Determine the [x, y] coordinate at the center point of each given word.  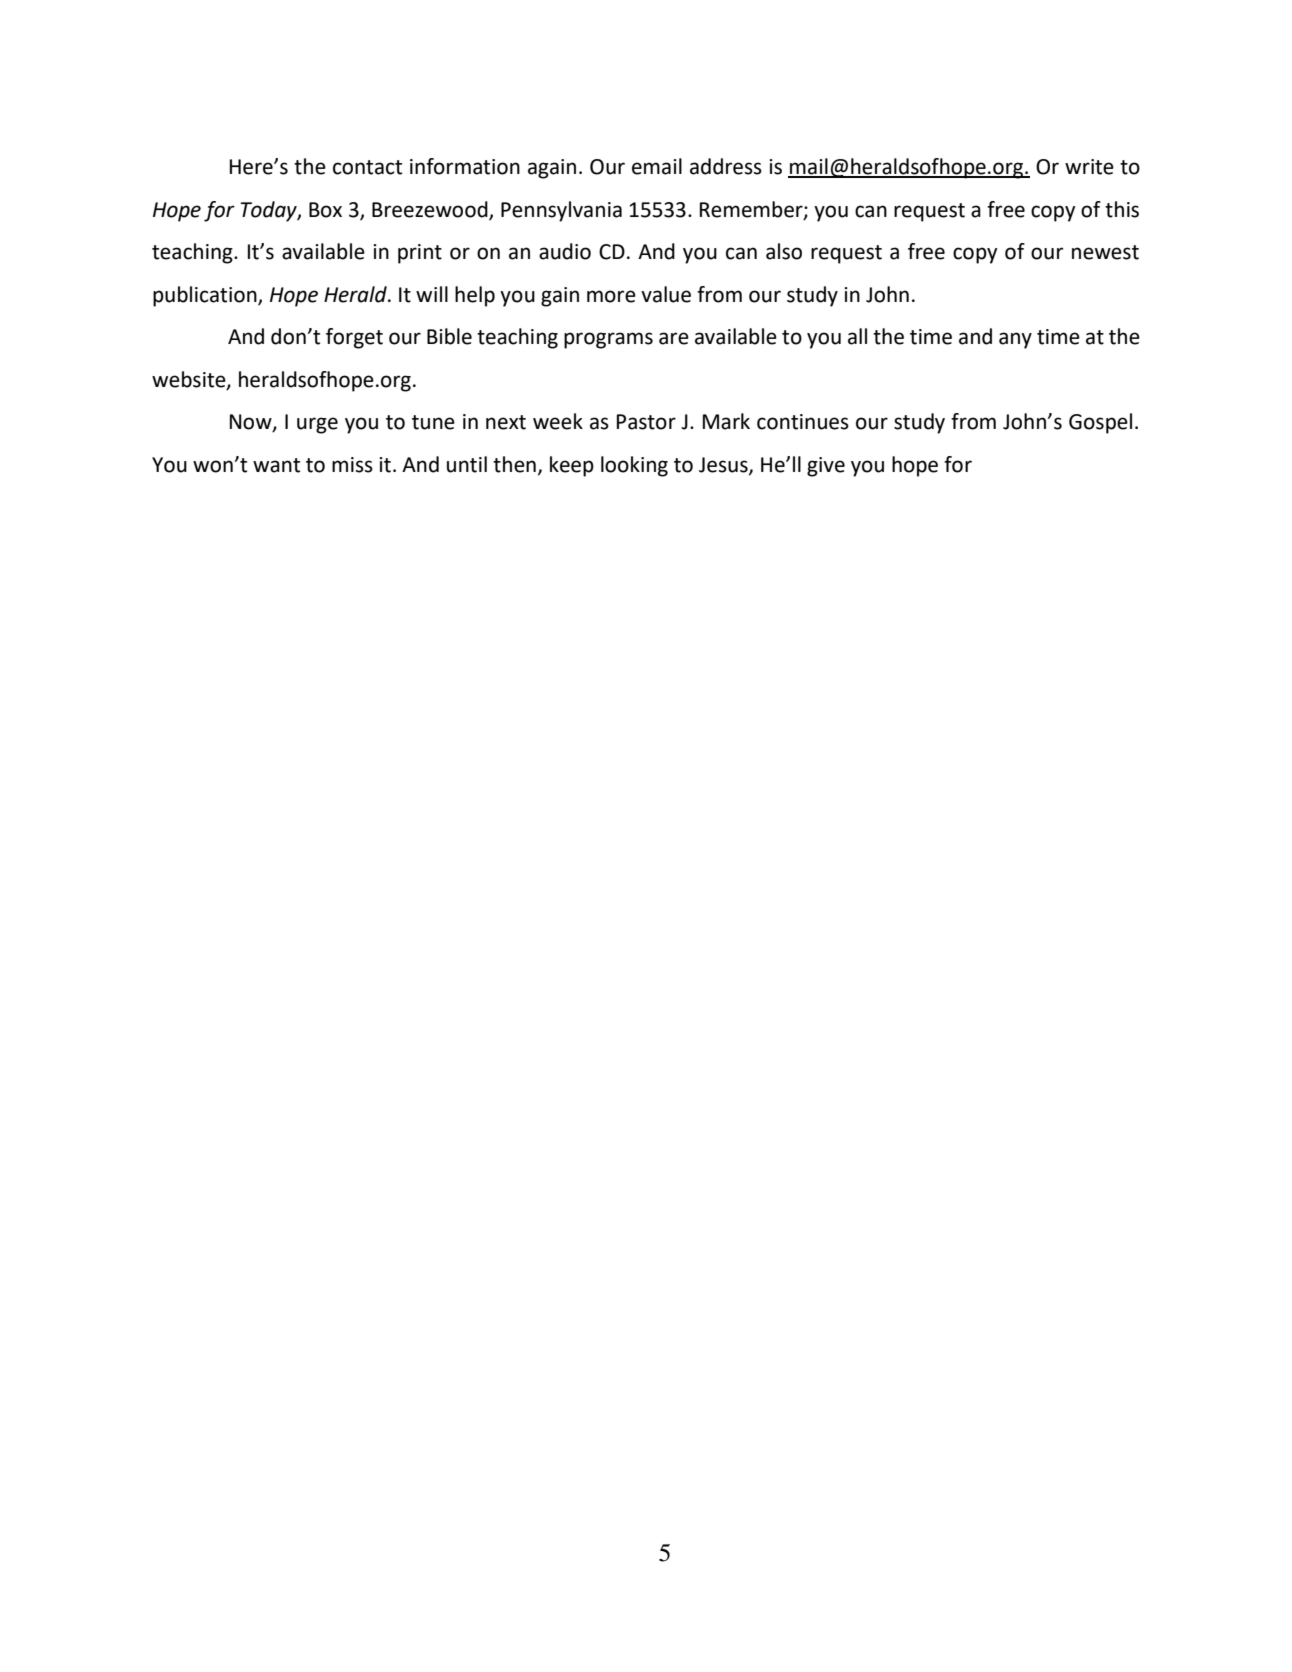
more [611, 296]
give [826, 467]
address [726, 166]
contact [367, 167]
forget [354, 338]
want [276, 465]
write [1089, 167]
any [1015, 340]
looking [634, 466]
